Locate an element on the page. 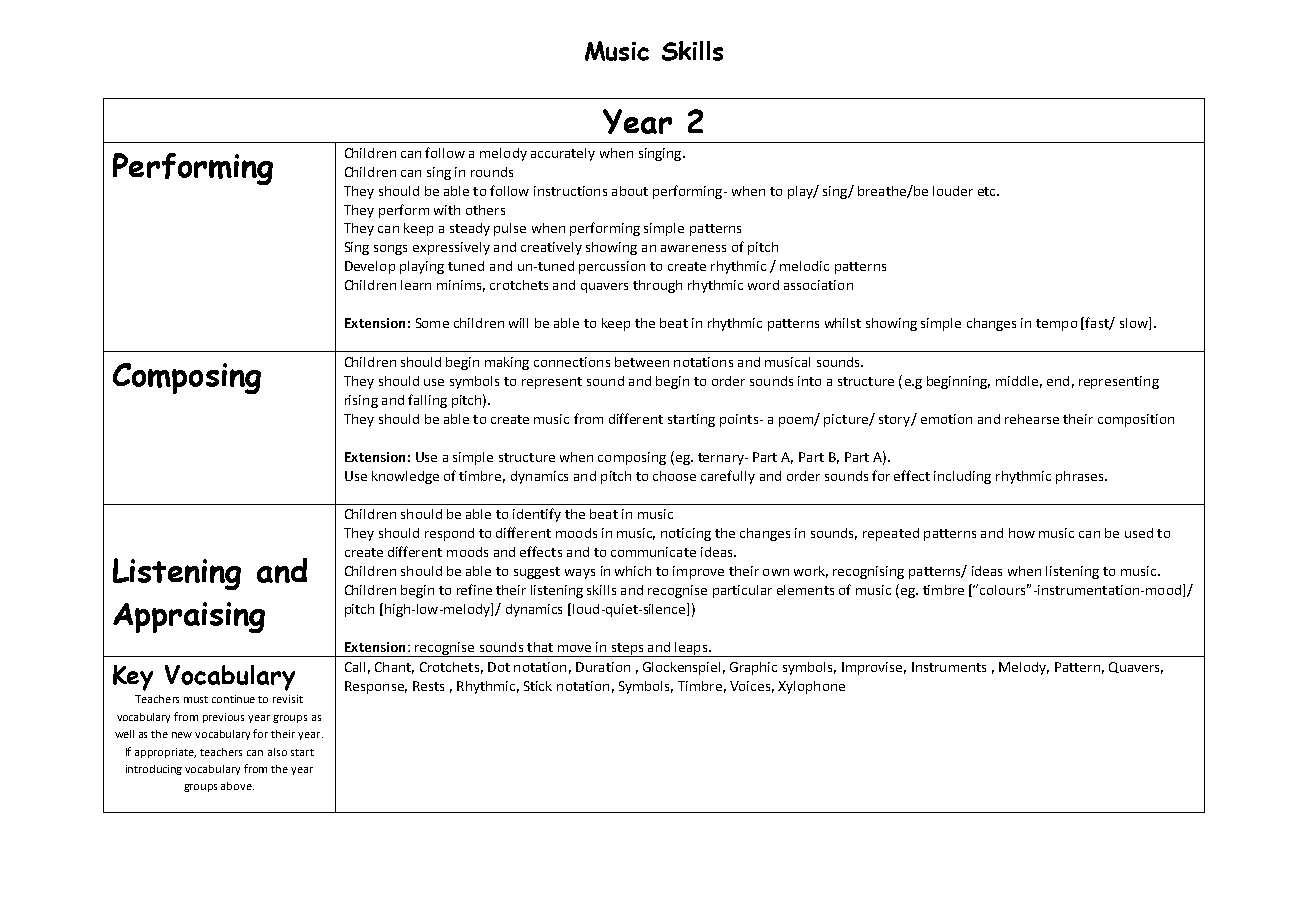  about is located at coordinates (630, 191).
